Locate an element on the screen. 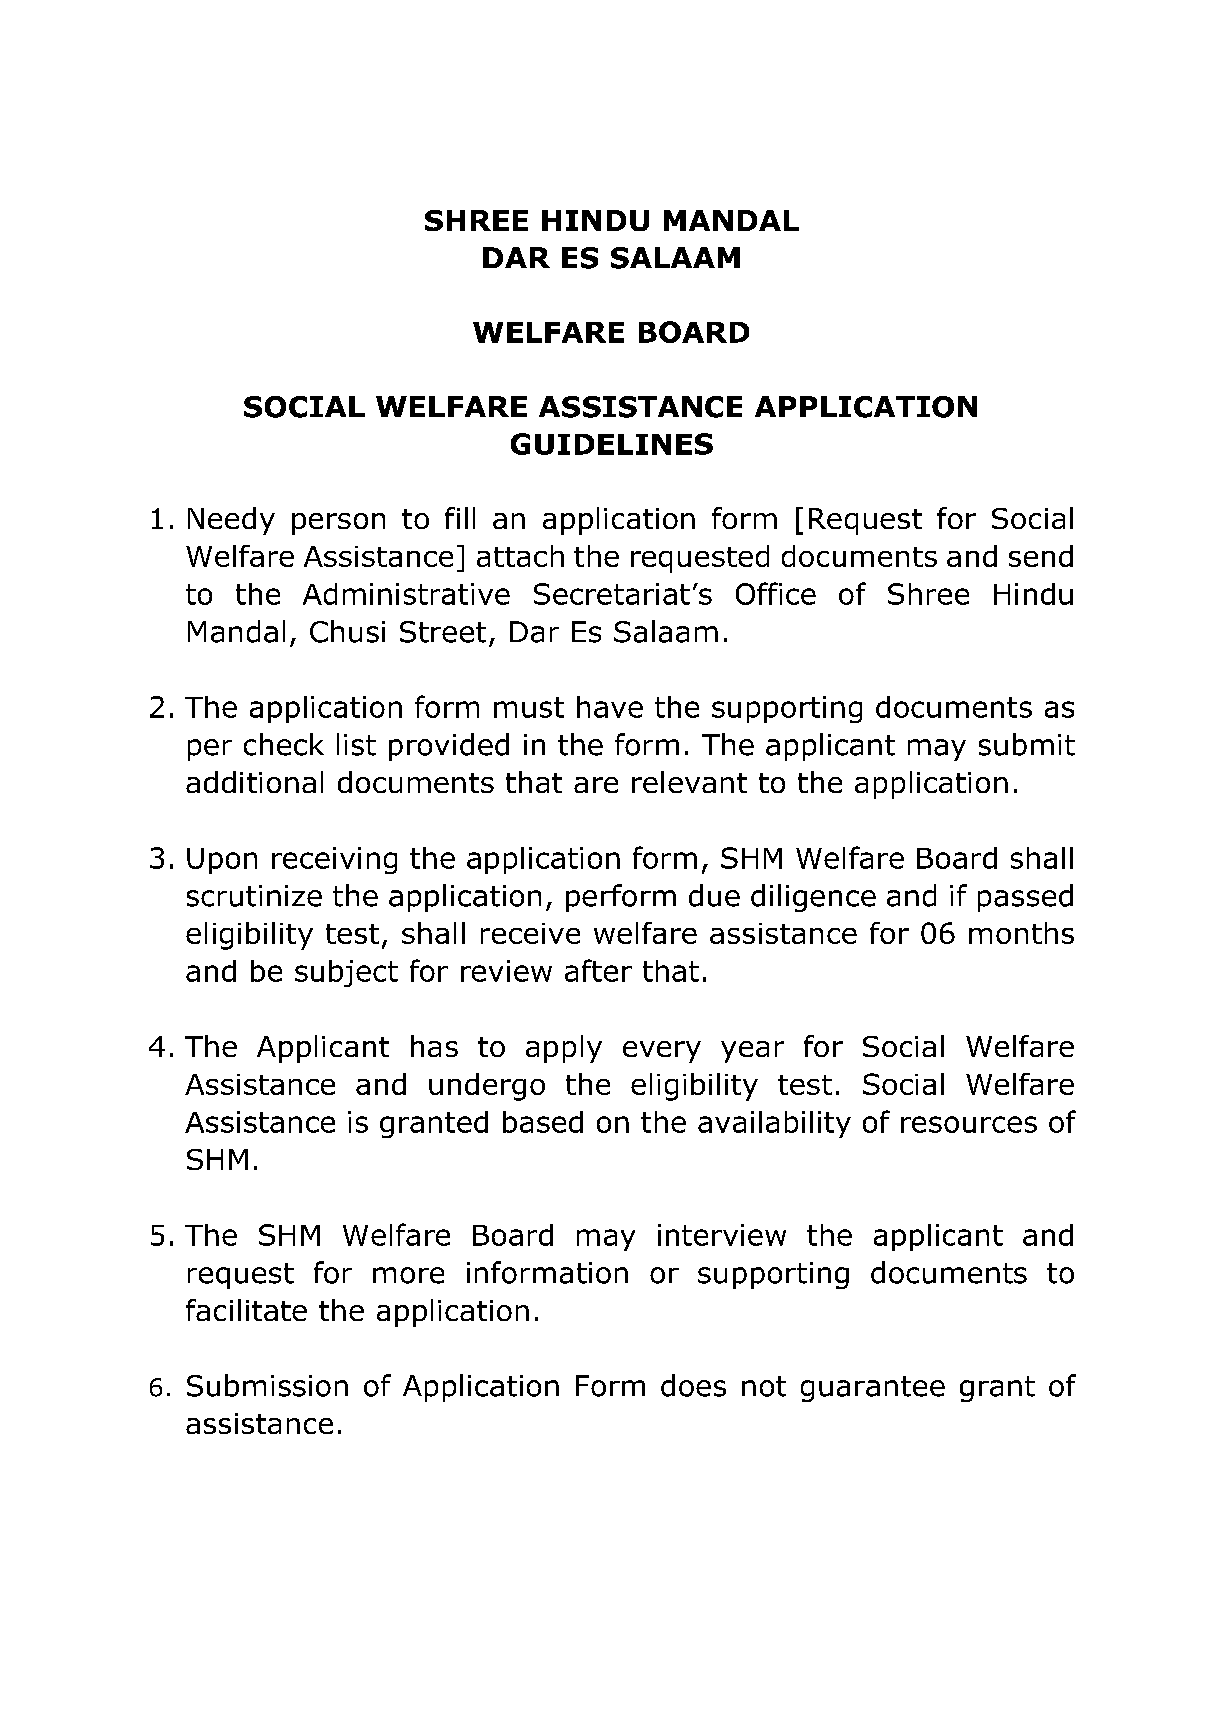 Image resolution: width=1223 pixels, height=1729 pixels. does is located at coordinates (693, 1385).
